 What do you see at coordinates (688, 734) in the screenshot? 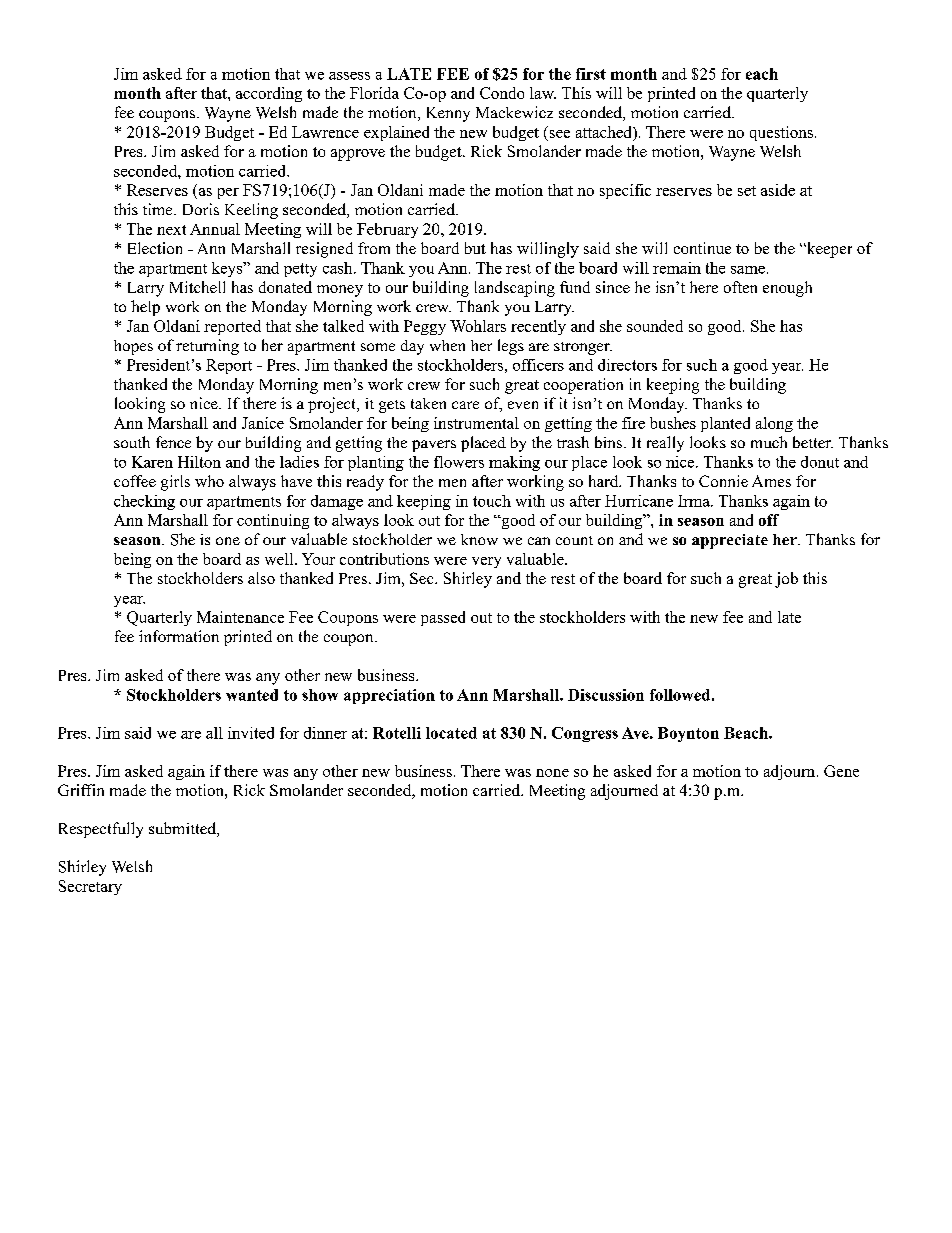
I see `Boynton` at bounding box center [688, 734].
